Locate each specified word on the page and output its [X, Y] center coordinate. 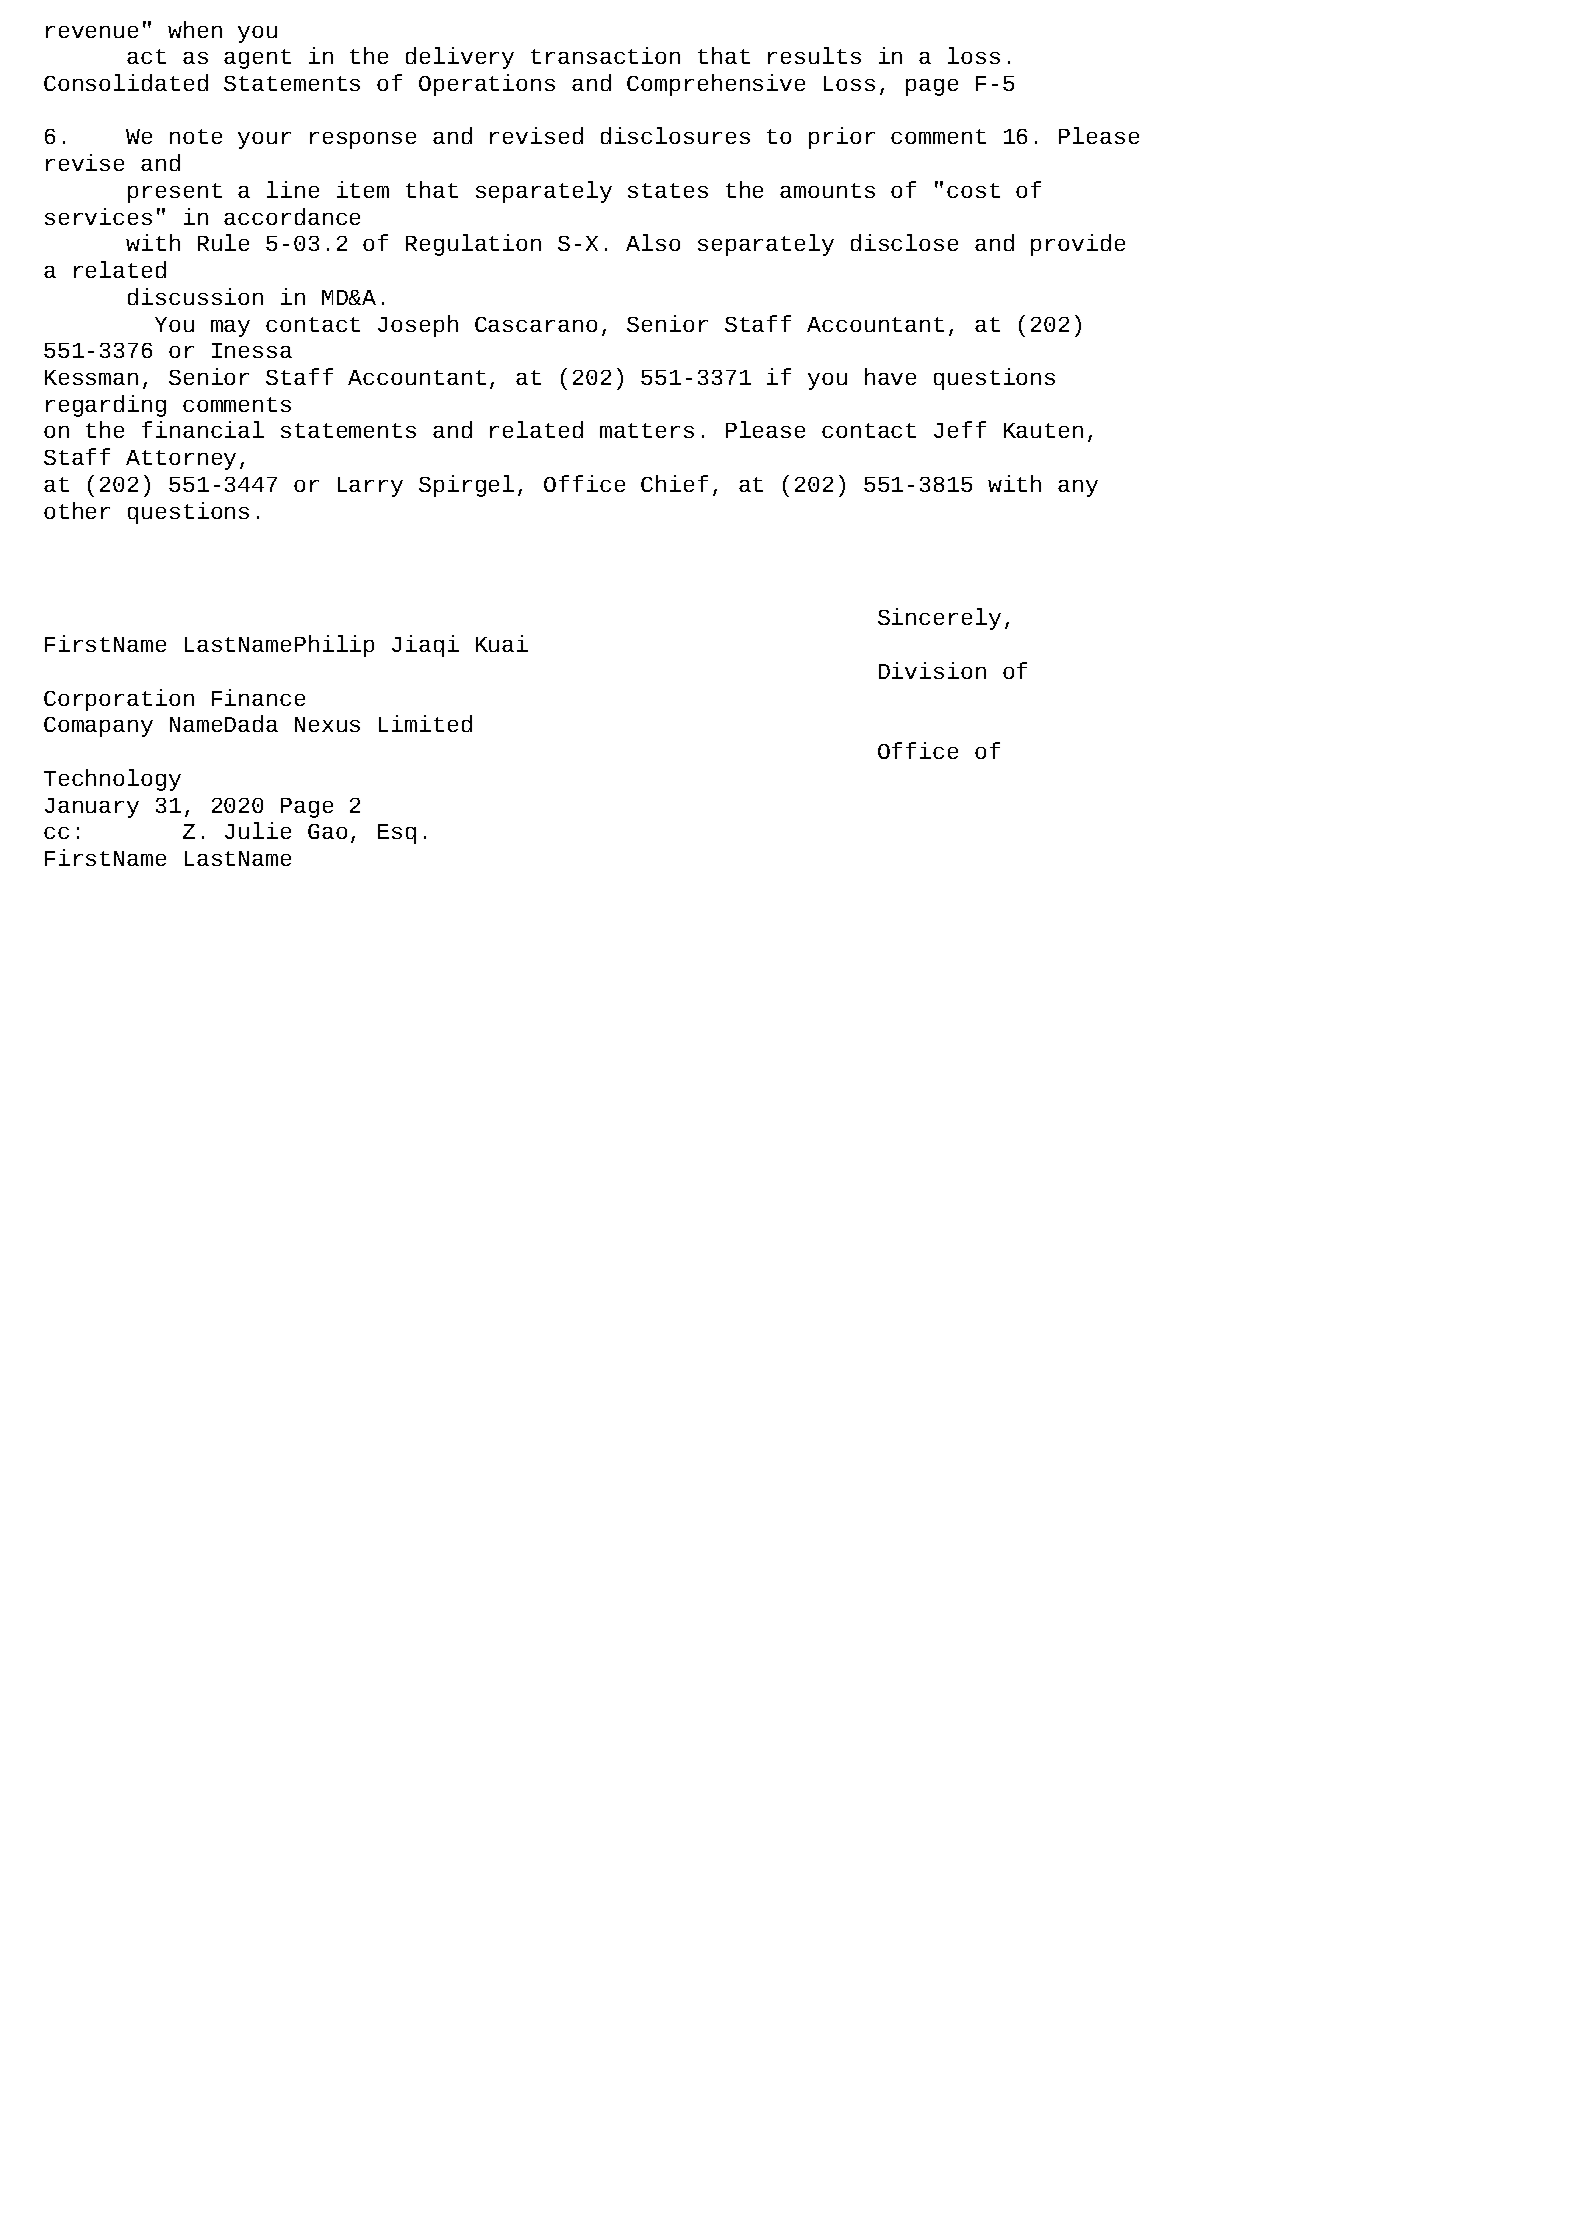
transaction [605, 55]
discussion [195, 296]
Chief [674, 483]
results [814, 55]
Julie [258, 830]
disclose [904, 242]
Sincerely [939, 619]
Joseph [418, 326]
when [195, 29]
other [77, 510]
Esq [397, 834]
